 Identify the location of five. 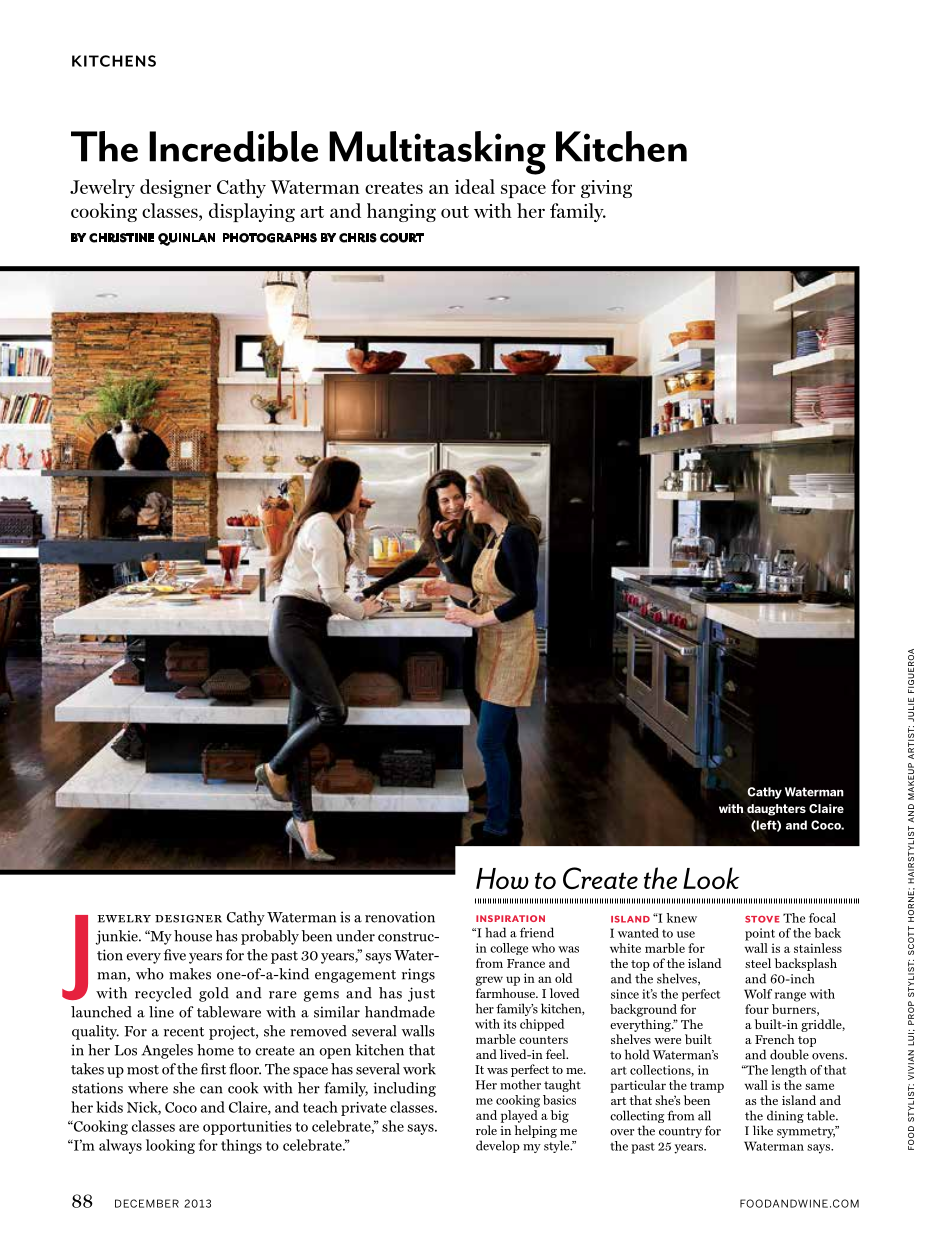
(174, 955).
